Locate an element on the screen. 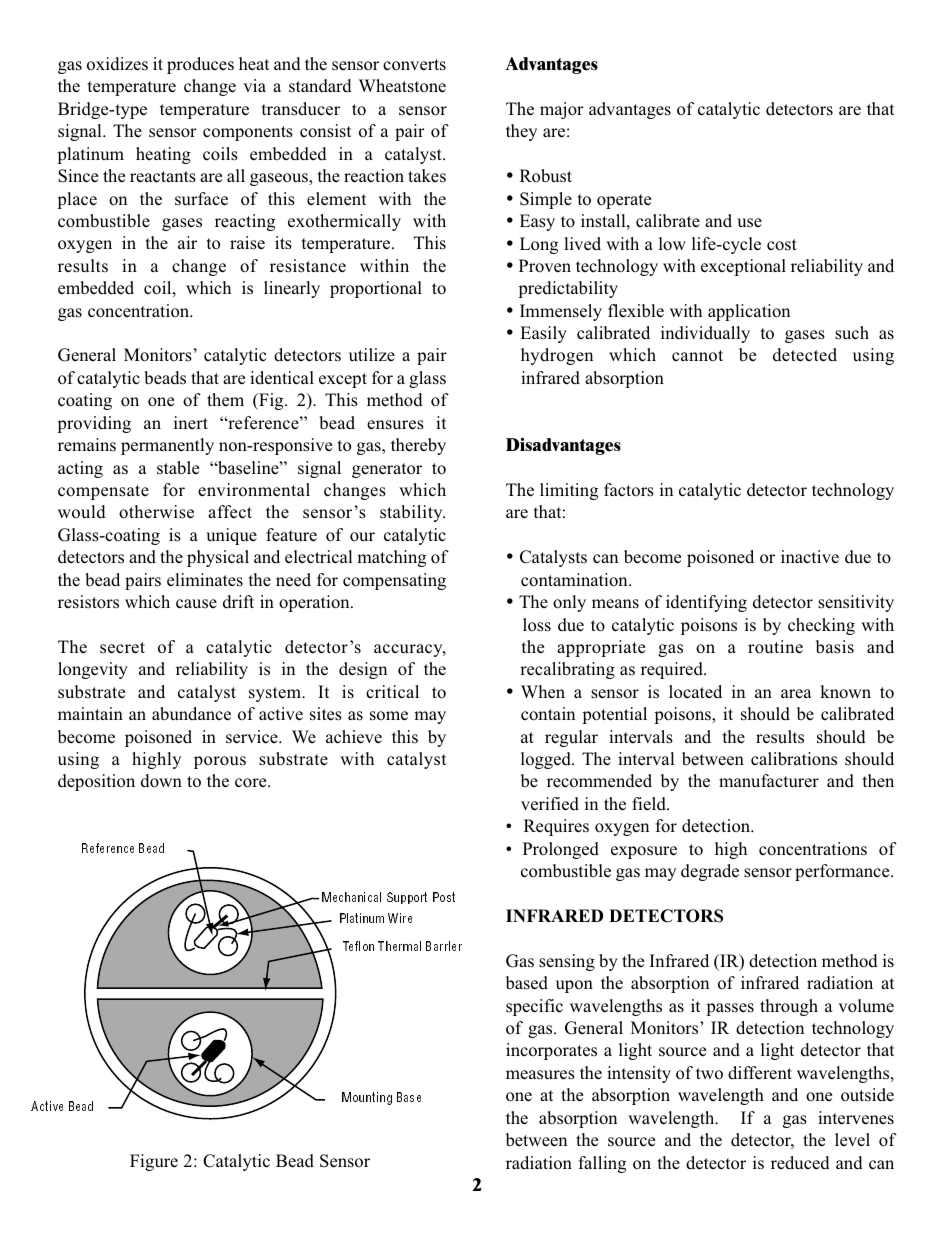 The image size is (952, 1233). they is located at coordinates (521, 132).
